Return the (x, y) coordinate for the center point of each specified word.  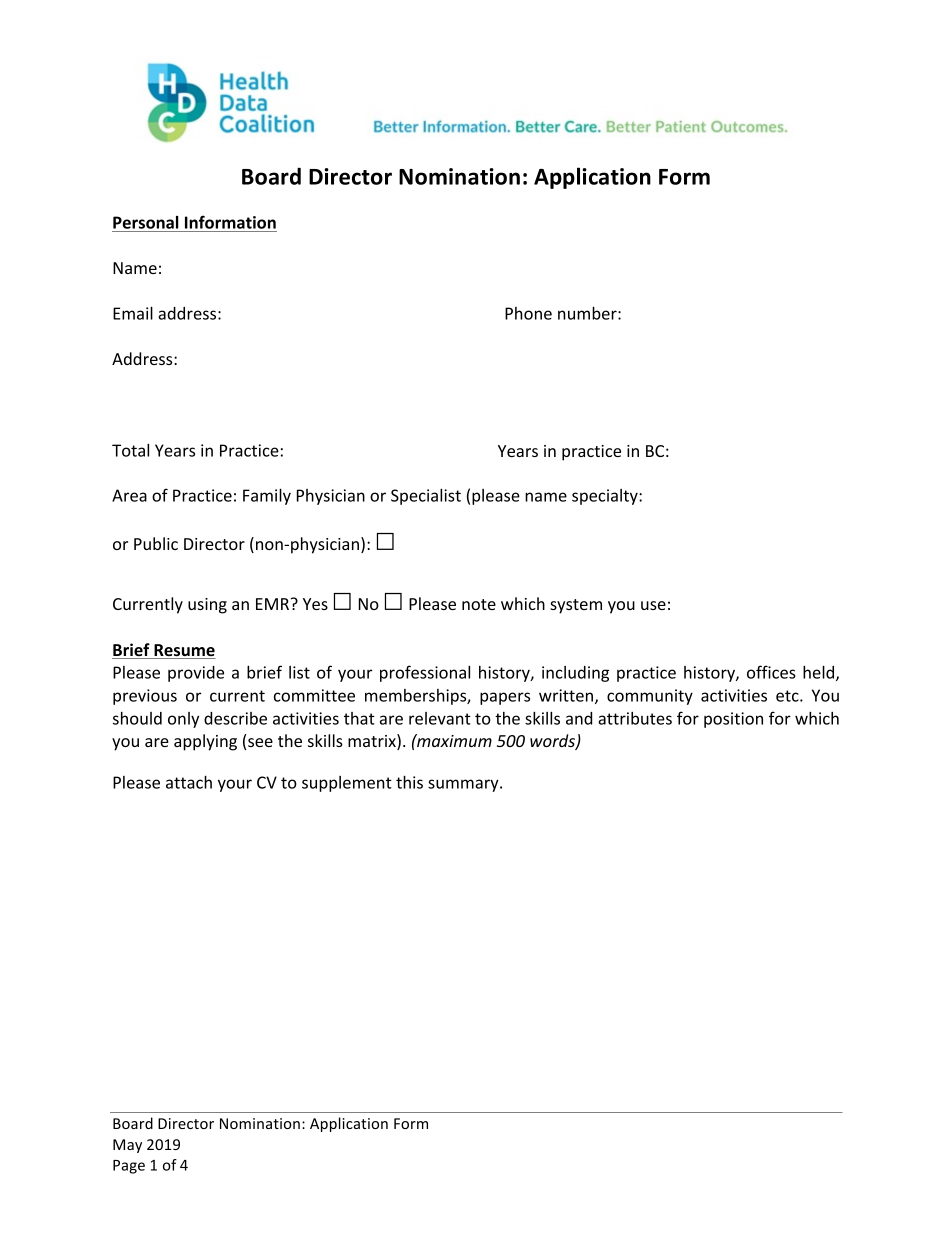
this (409, 782)
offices (771, 672)
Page (129, 1167)
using (207, 606)
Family (267, 496)
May (127, 1146)
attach (189, 782)
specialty (606, 497)
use (653, 605)
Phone (528, 313)
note (479, 604)
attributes (635, 718)
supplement (347, 784)
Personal (146, 222)
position (733, 720)
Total (130, 450)
